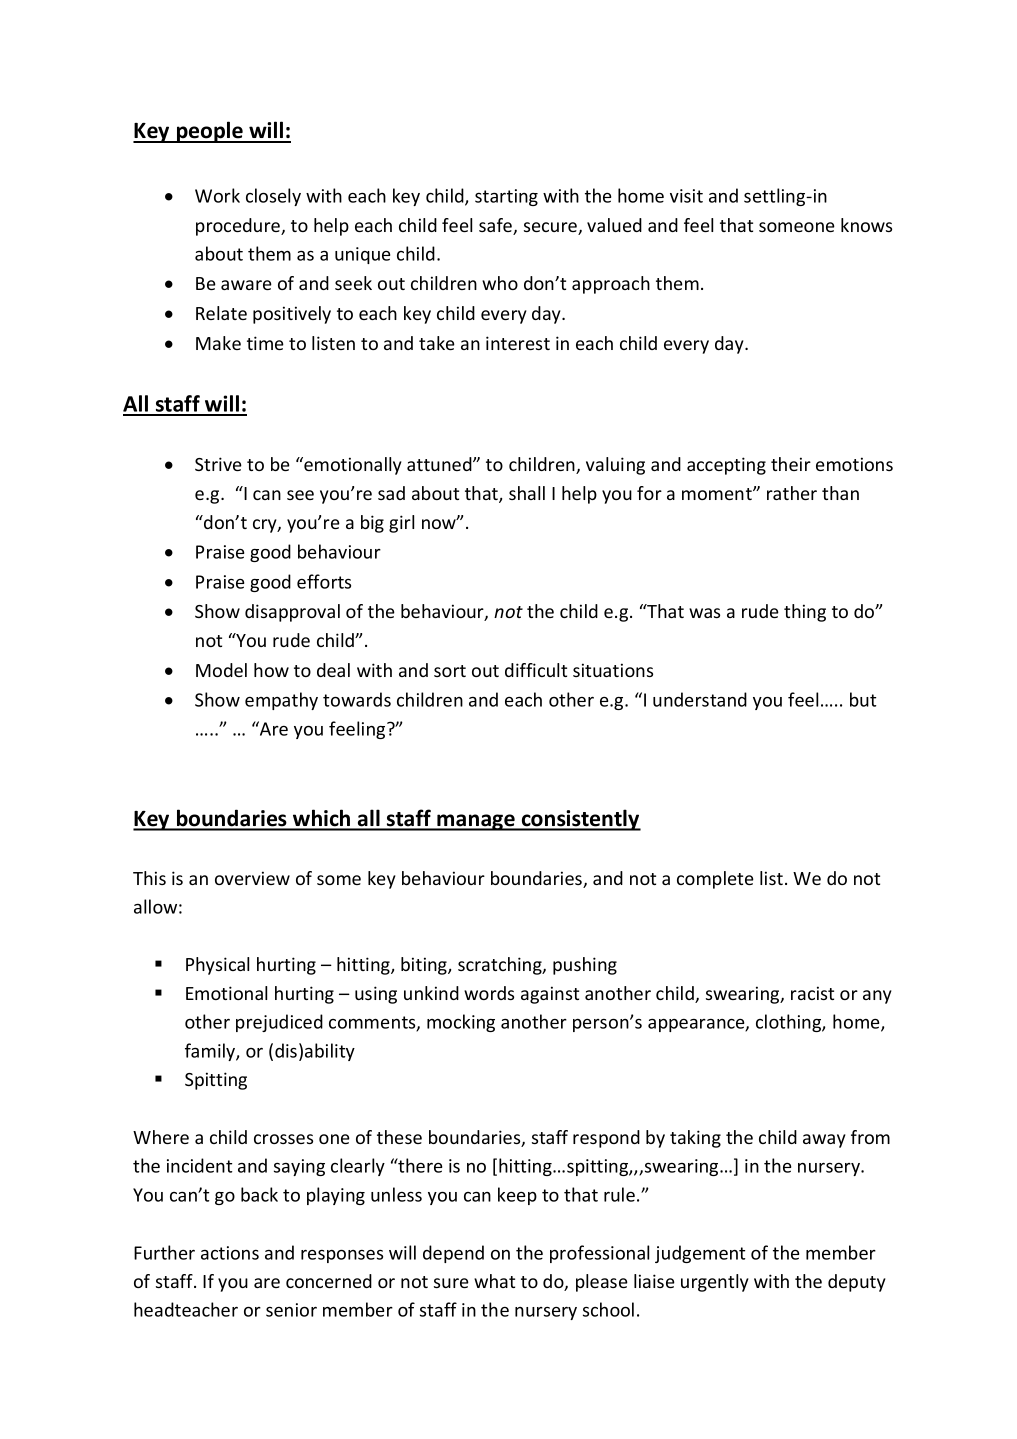 The width and height of the image is (1017, 1439). I want to click on knows, so click(866, 225).
